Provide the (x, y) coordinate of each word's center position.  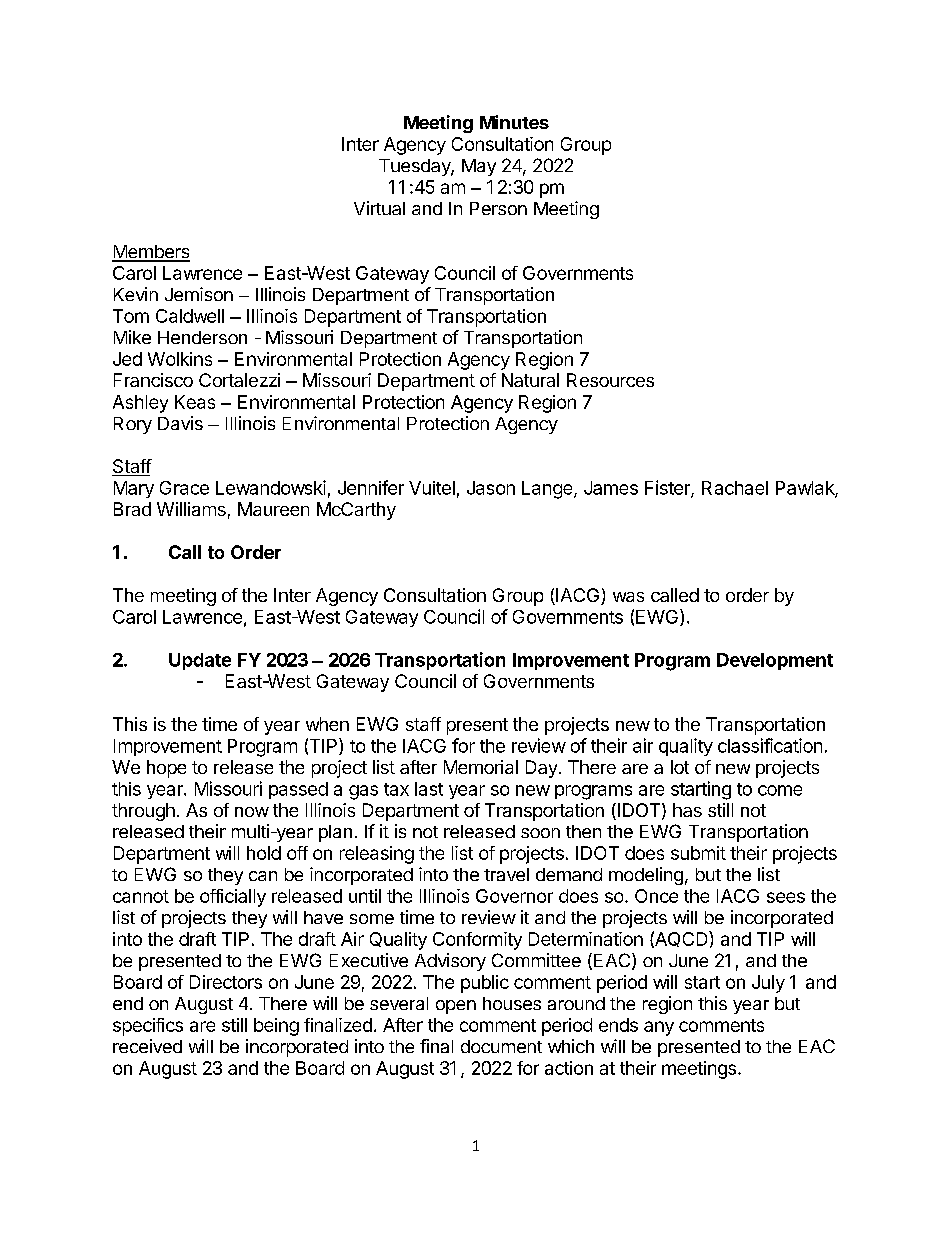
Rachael (735, 488)
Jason (491, 488)
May (479, 167)
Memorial (481, 767)
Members (151, 253)
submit (698, 853)
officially (233, 898)
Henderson (202, 337)
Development (775, 661)
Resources (610, 380)
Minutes (514, 122)
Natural (530, 380)
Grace (184, 488)
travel (506, 874)
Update (200, 661)
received (147, 1046)
